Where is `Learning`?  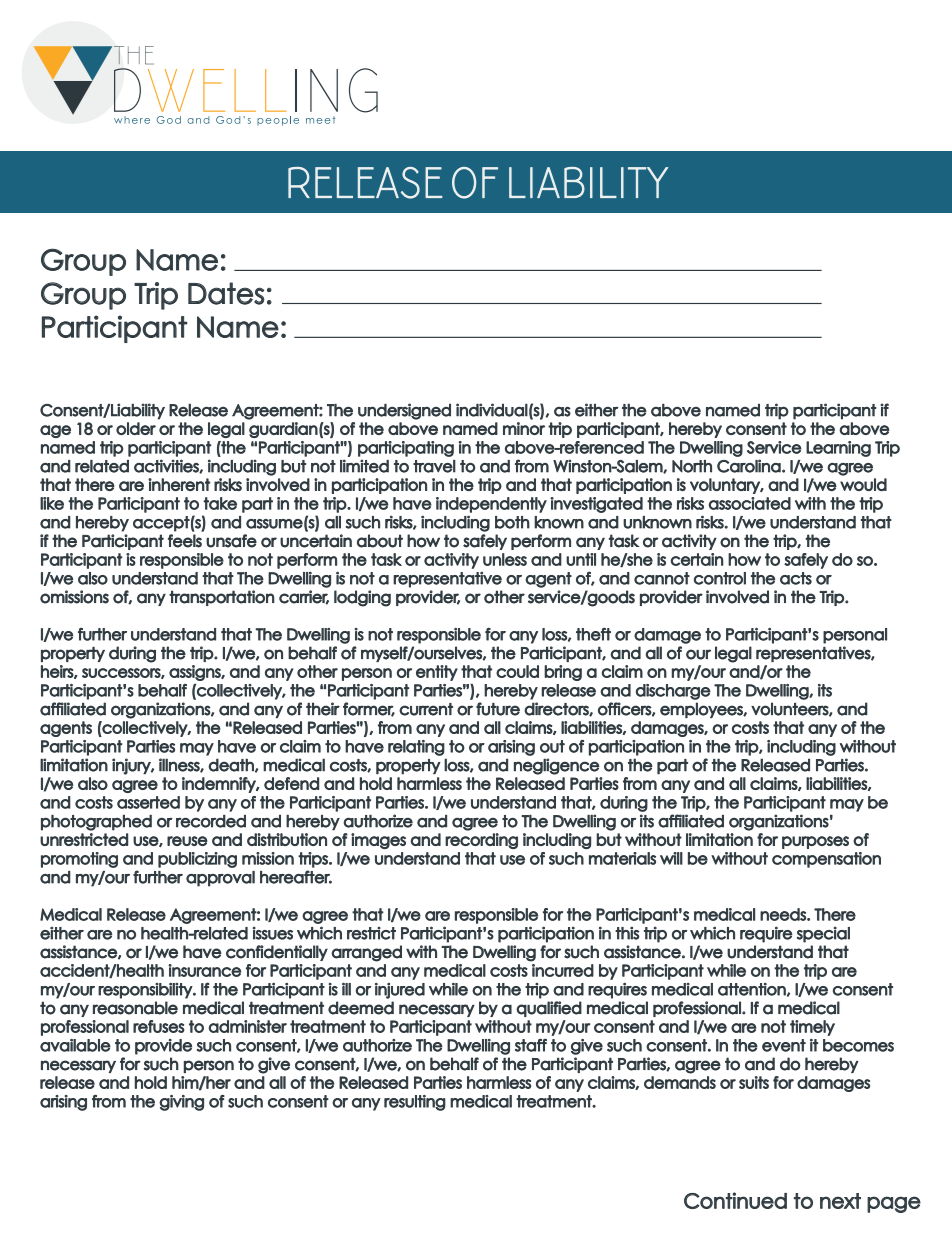
Learning is located at coordinates (838, 449).
